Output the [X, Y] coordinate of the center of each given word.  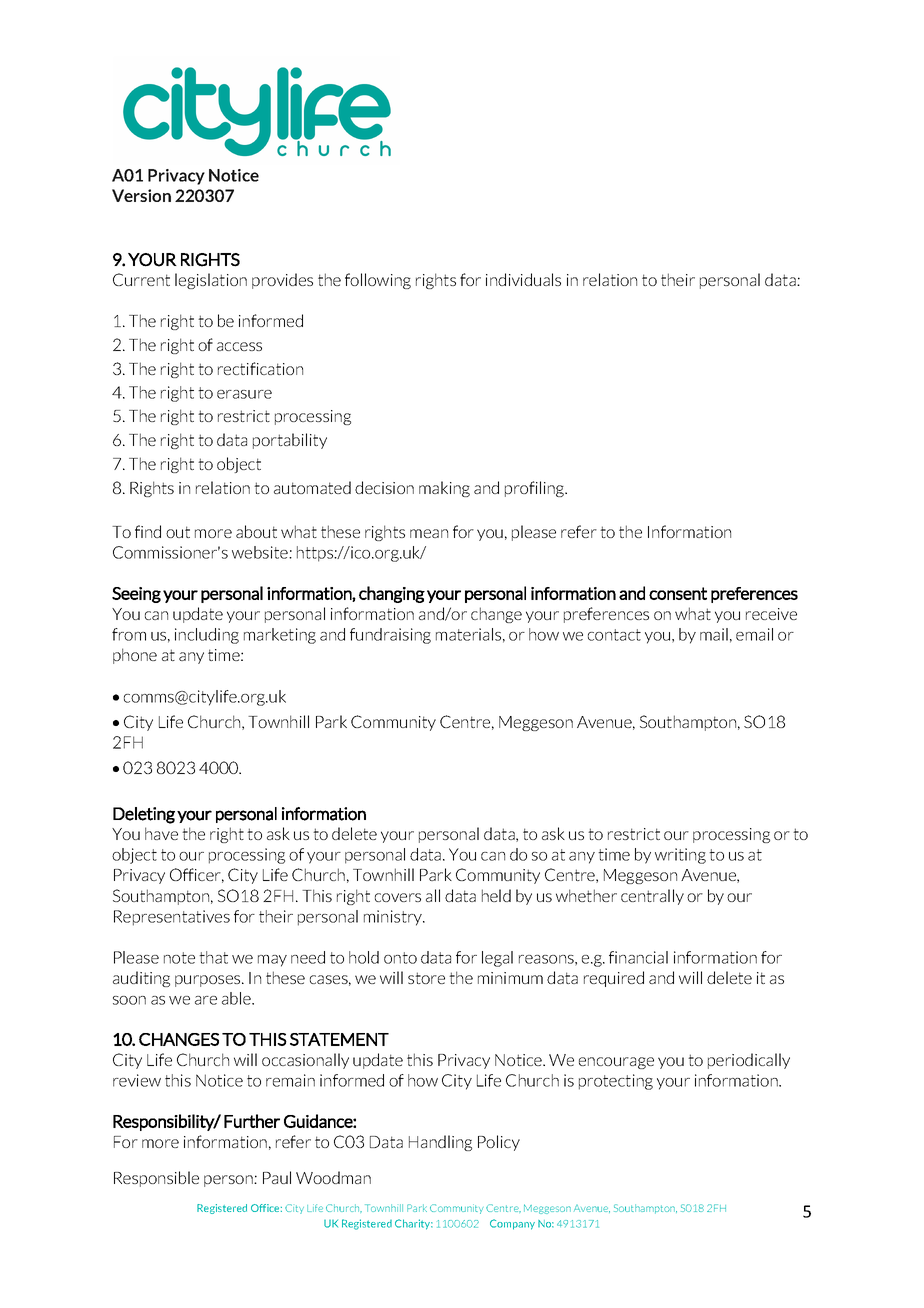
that [213, 957]
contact [614, 635]
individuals [523, 279]
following [378, 281]
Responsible [156, 1179]
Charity [414, 1224]
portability [290, 441]
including [207, 636]
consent [678, 593]
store [426, 978]
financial [638, 957]
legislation [211, 281]
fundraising [390, 636]
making [444, 489]
